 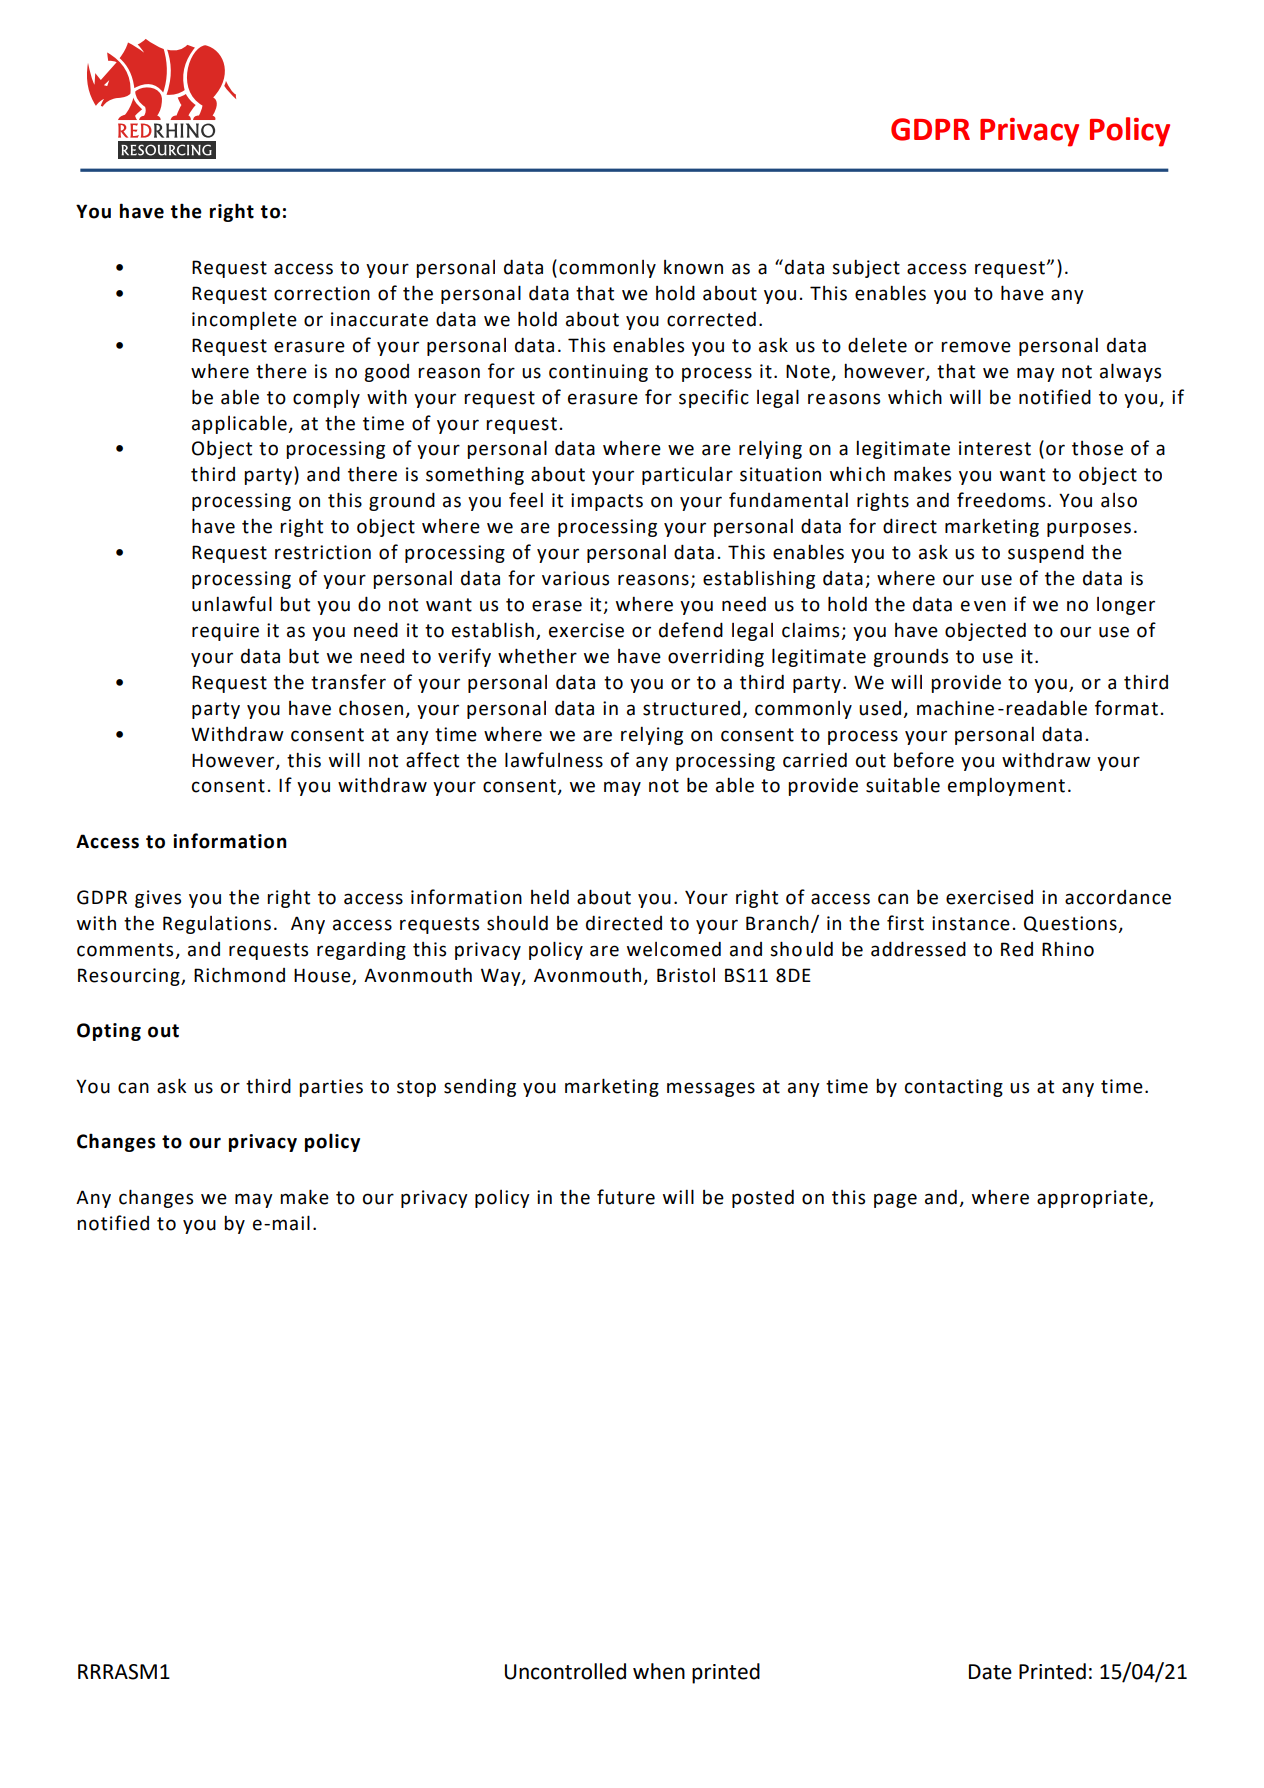 What do you see at coordinates (674, 949) in the screenshot?
I see `welcomed` at bounding box center [674, 949].
